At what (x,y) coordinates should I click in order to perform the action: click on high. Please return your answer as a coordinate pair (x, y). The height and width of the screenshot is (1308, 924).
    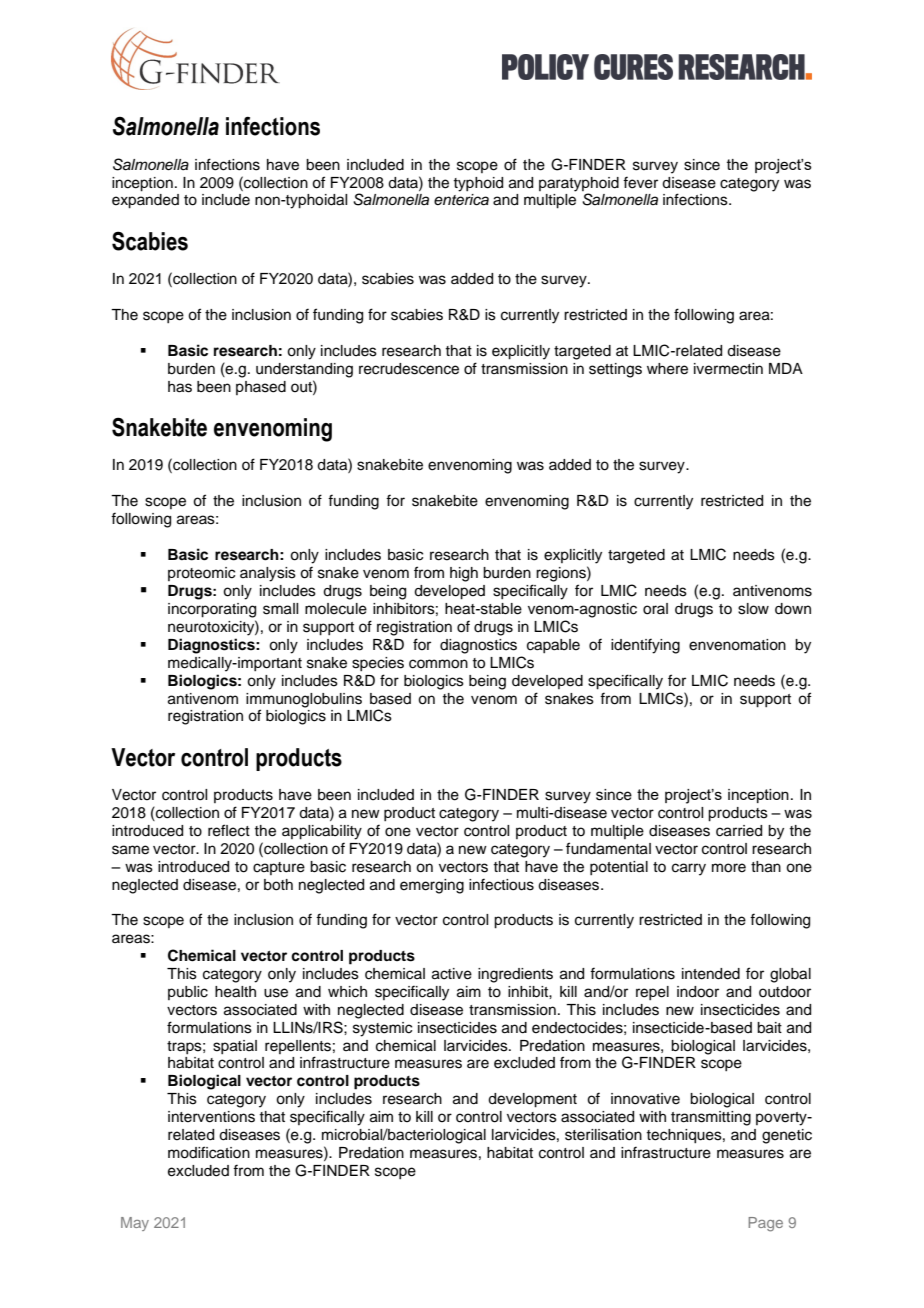
    Looking at the image, I should click on (464, 574).
